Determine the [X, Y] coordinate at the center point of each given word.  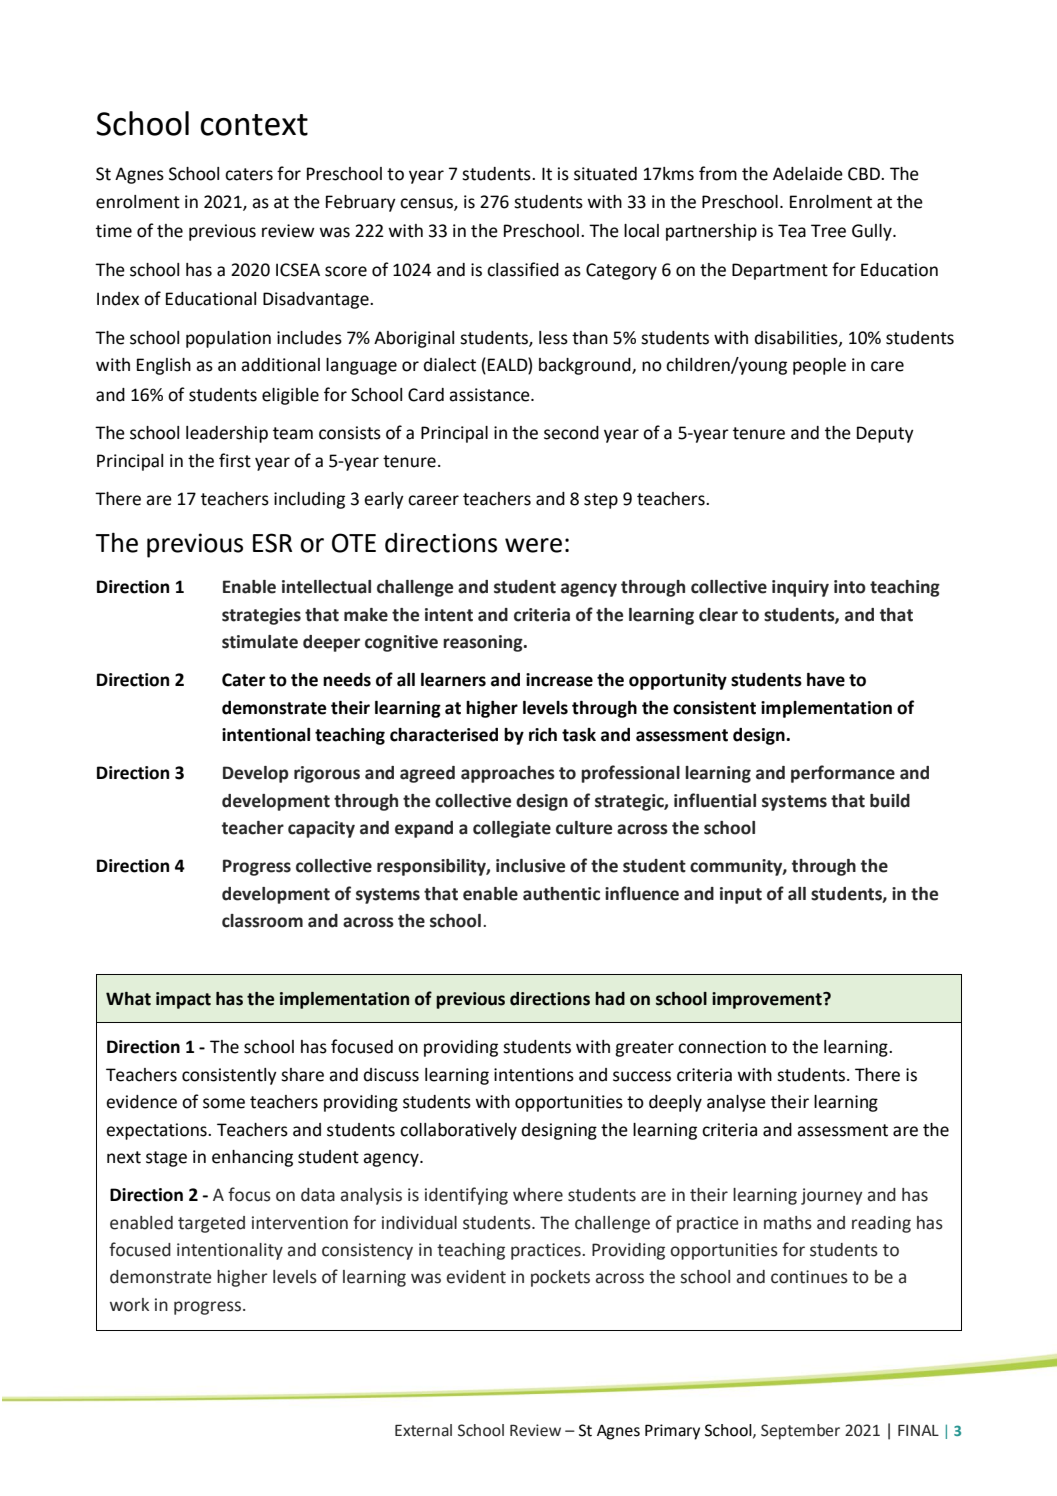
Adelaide [808, 174]
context [254, 125]
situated [605, 174]
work [129, 1305]
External [423, 1430]
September [800, 1432]
